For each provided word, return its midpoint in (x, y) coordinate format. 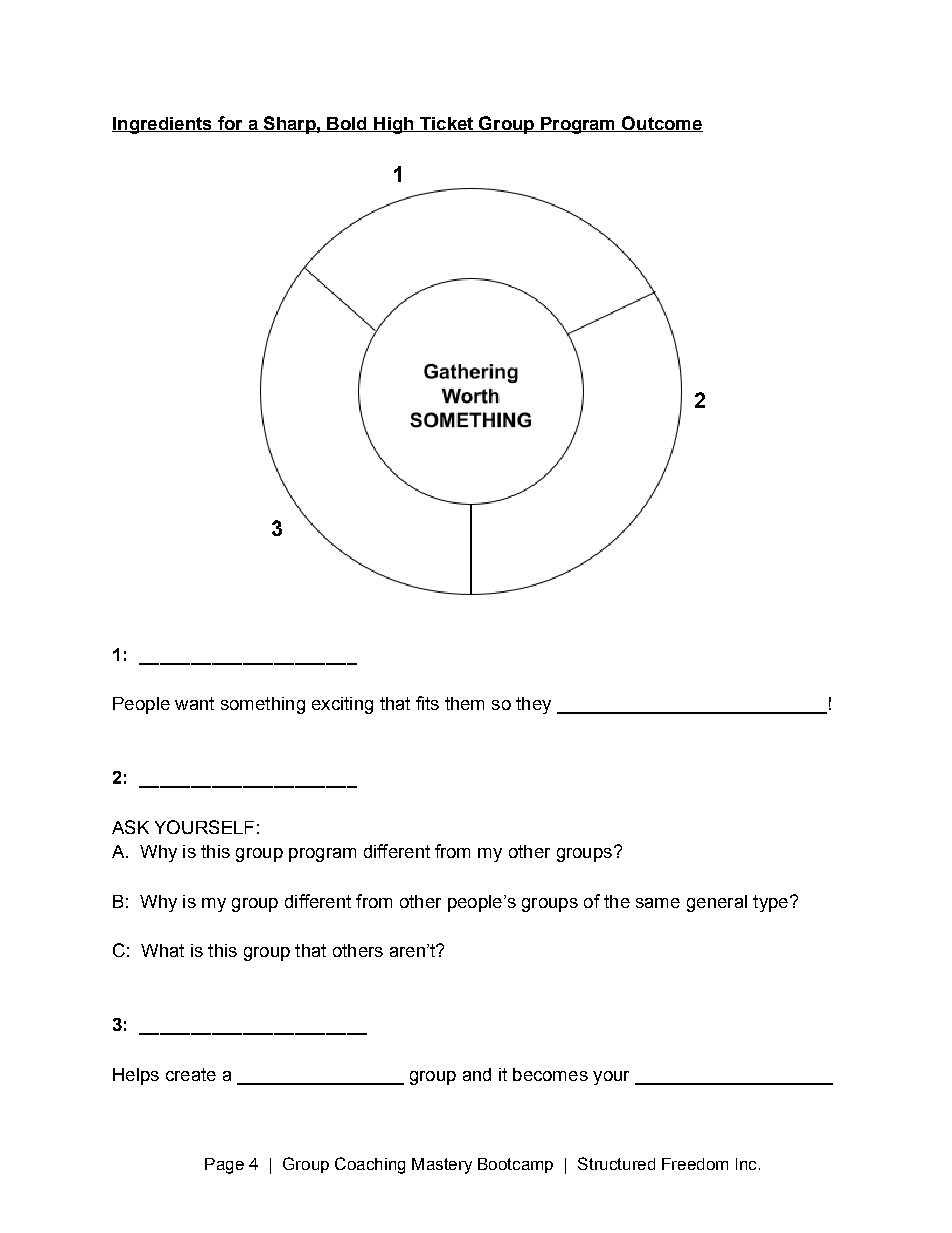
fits (427, 703)
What (162, 950)
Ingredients (163, 125)
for (230, 124)
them (464, 703)
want (194, 703)
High (394, 125)
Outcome (661, 124)
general (717, 903)
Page (224, 1166)
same (658, 903)
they (533, 705)
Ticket (447, 124)
